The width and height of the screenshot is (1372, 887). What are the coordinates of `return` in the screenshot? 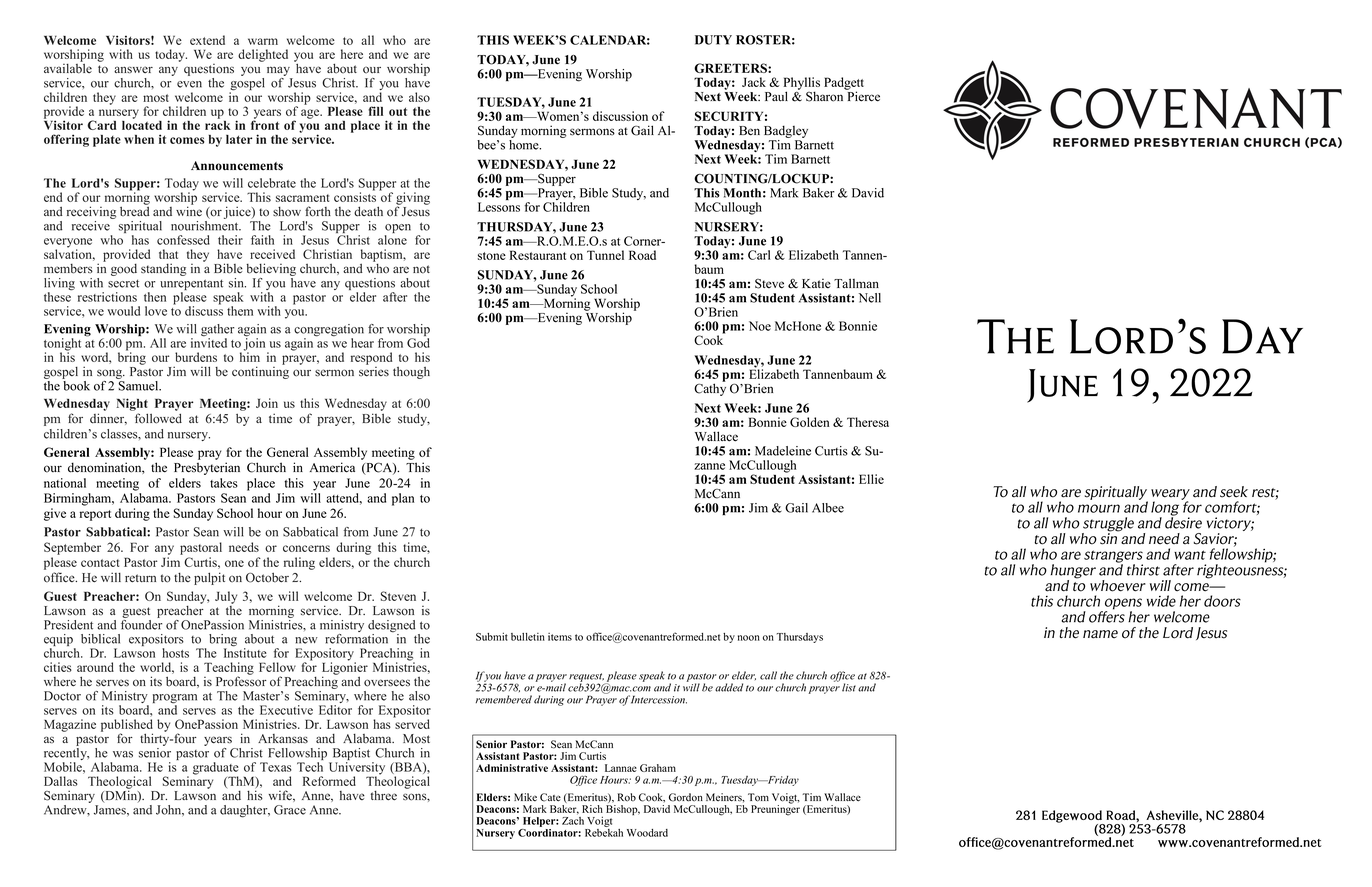 It's located at (140, 578).
